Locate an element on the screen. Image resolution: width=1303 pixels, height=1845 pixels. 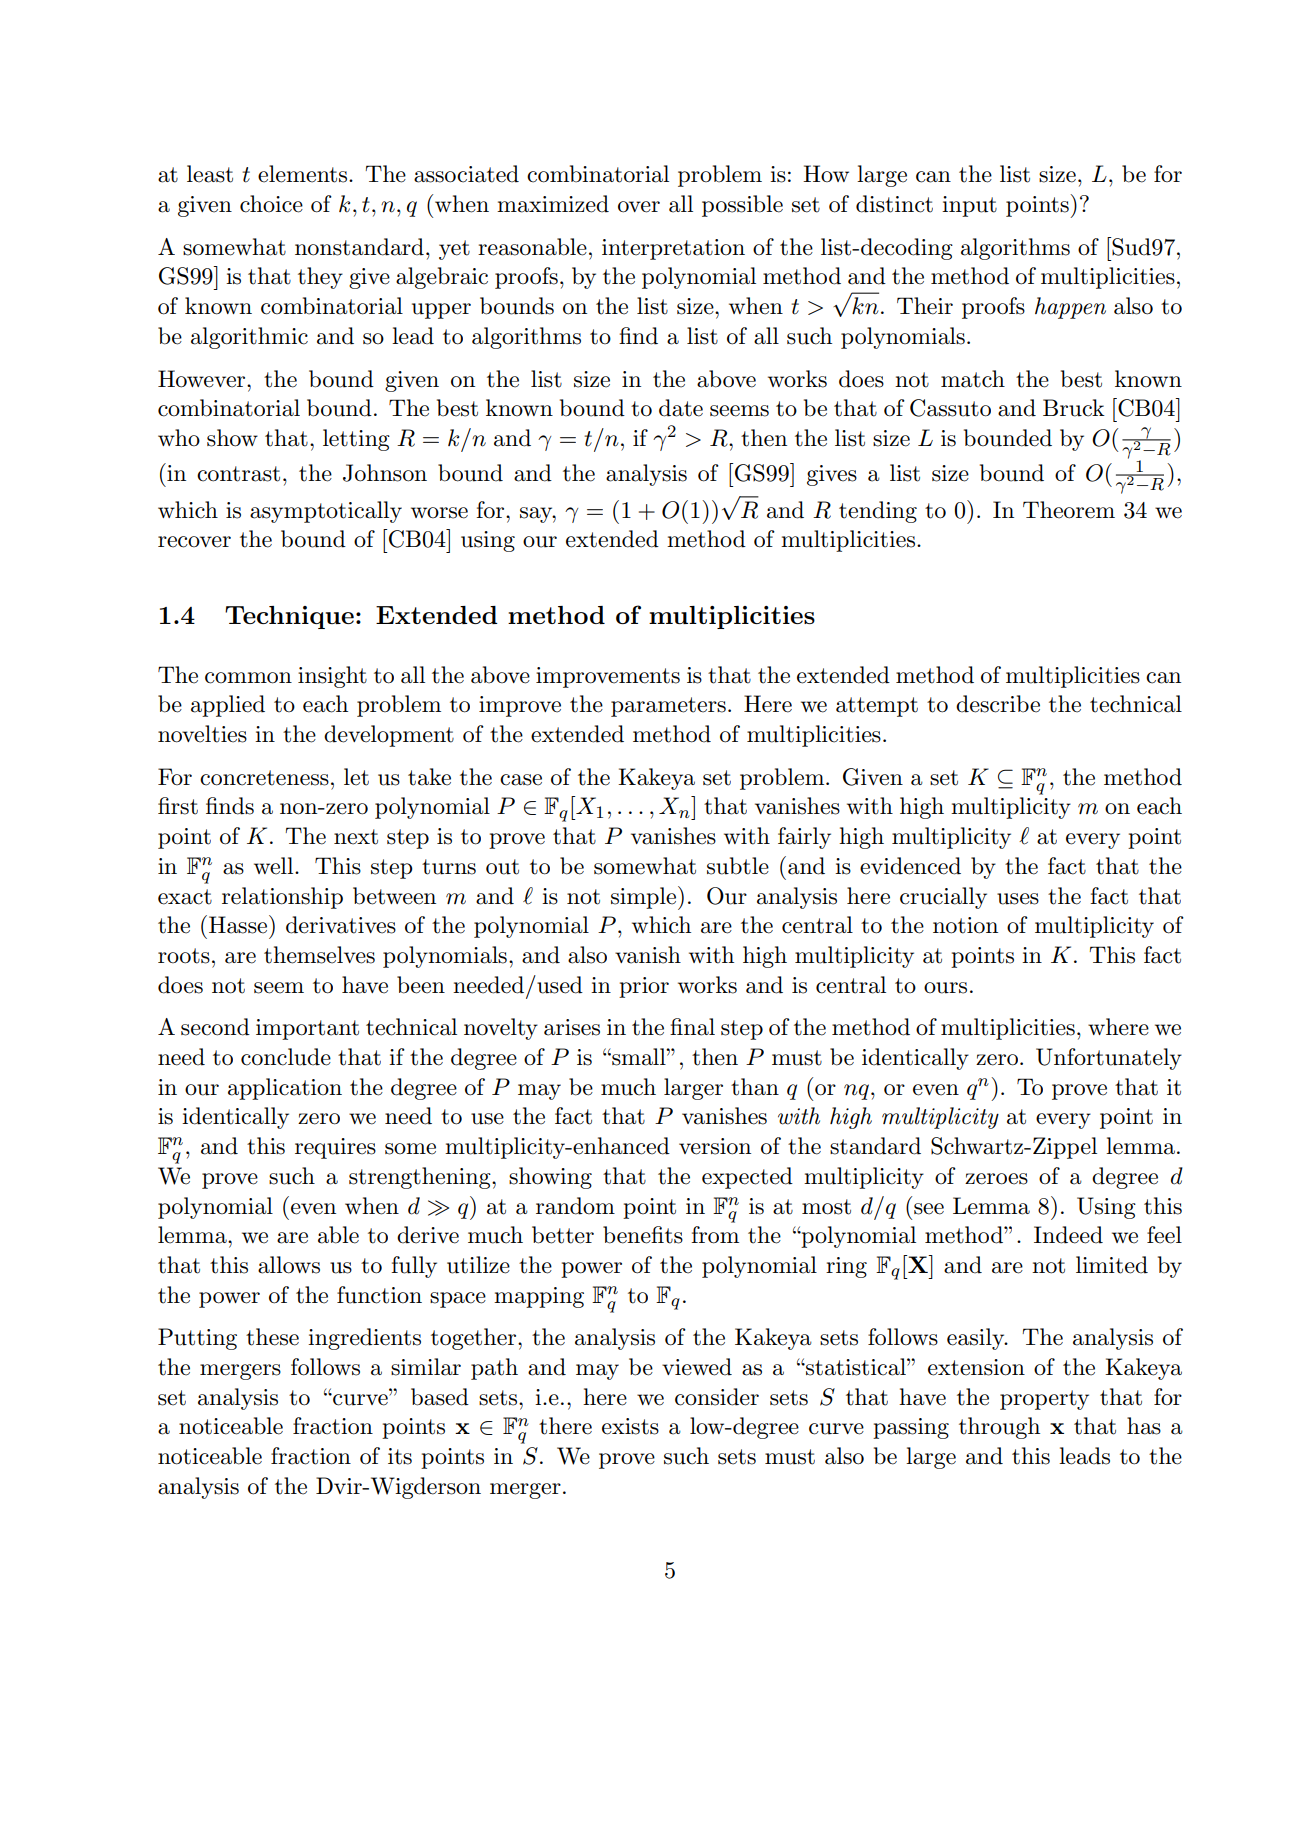
uses is located at coordinates (1018, 899).
